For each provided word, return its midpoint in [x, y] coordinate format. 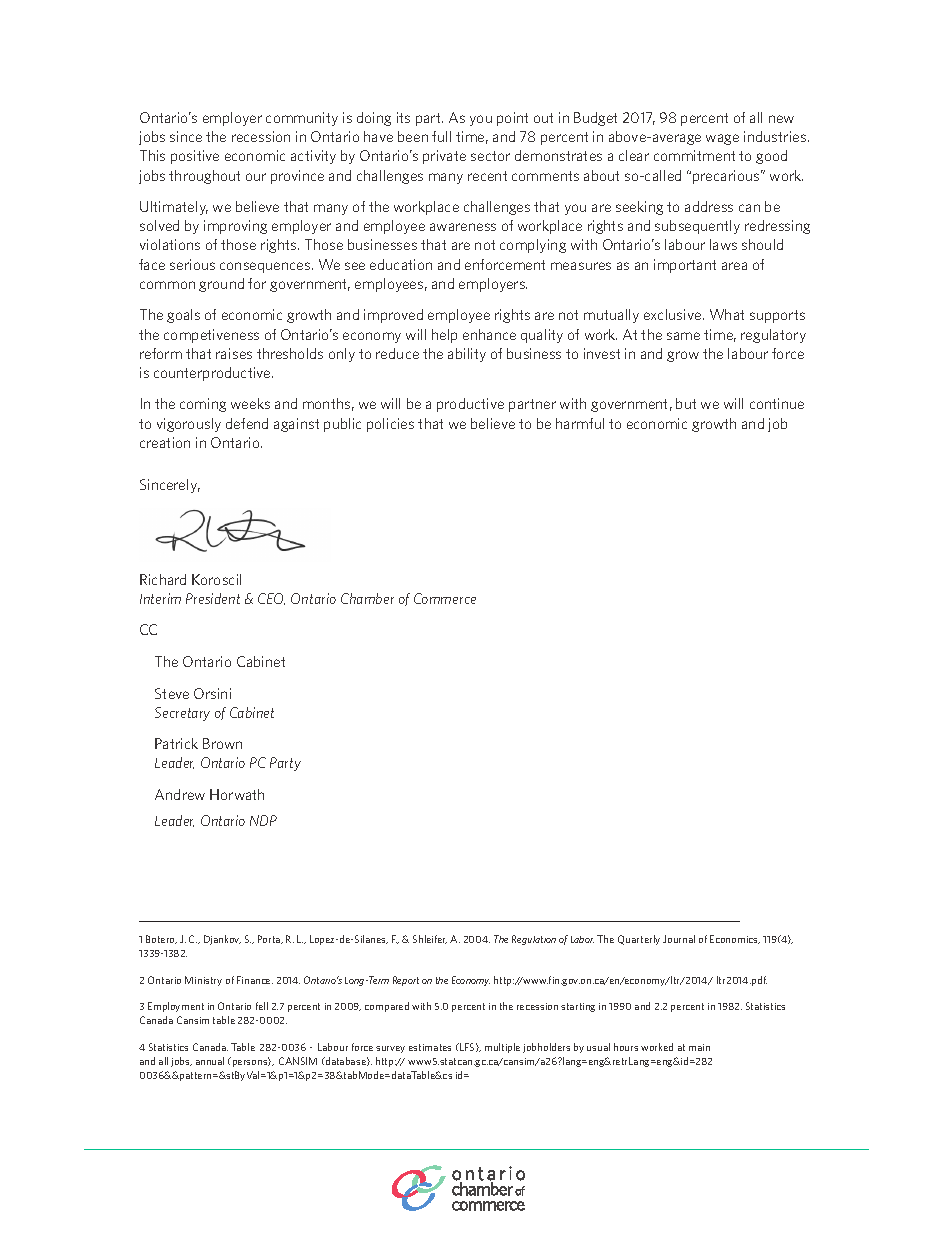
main [699, 1047]
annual [210, 1061]
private [444, 157]
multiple [502, 1048]
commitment [694, 155]
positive [195, 157]
